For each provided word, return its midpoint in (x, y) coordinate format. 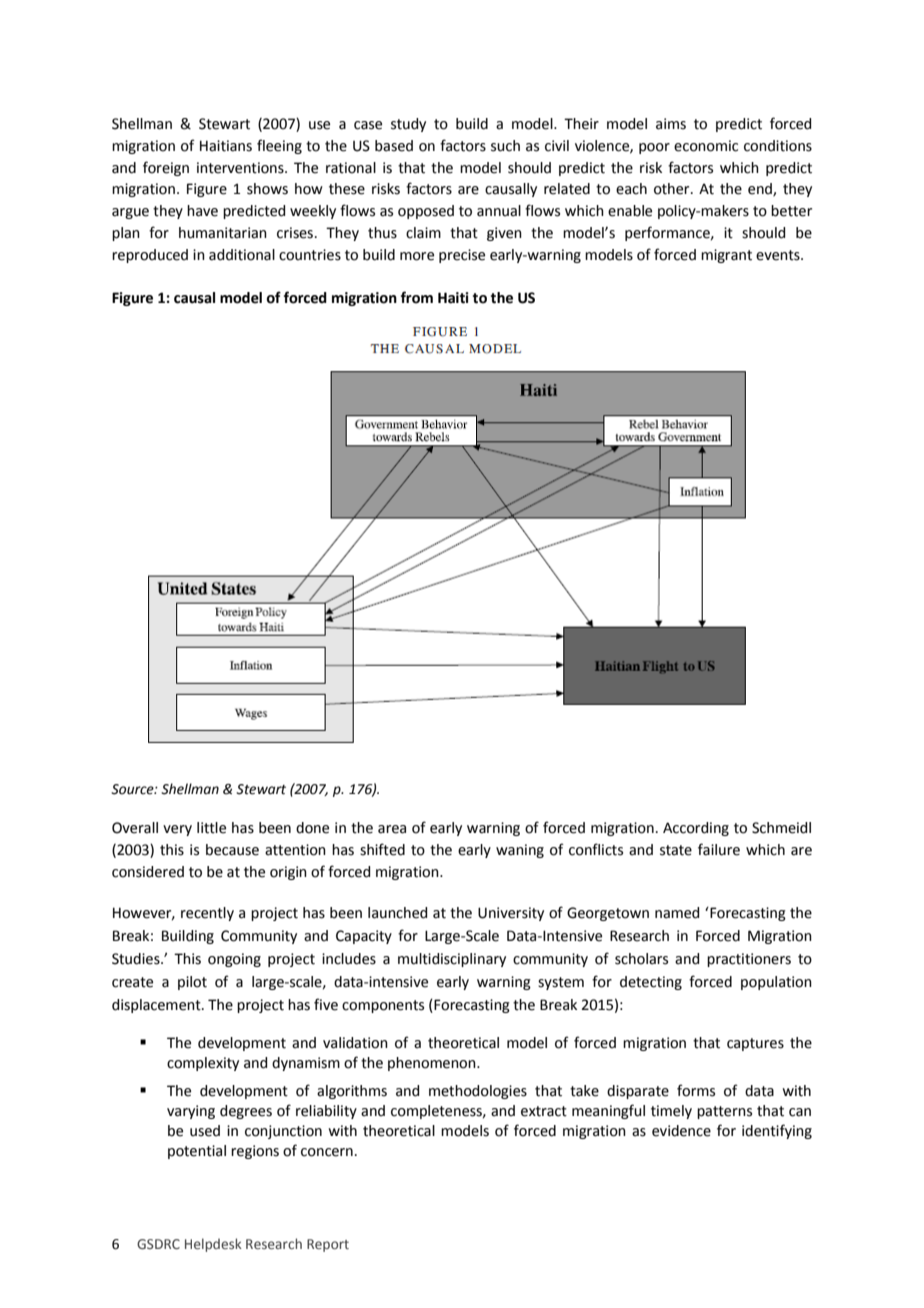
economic (706, 146)
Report (328, 1245)
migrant (726, 256)
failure (719, 849)
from (417, 297)
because (232, 850)
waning (520, 851)
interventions (241, 168)
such (505, 146)
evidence (681, 1131)
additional (242, 255)
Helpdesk (213, 1245)
